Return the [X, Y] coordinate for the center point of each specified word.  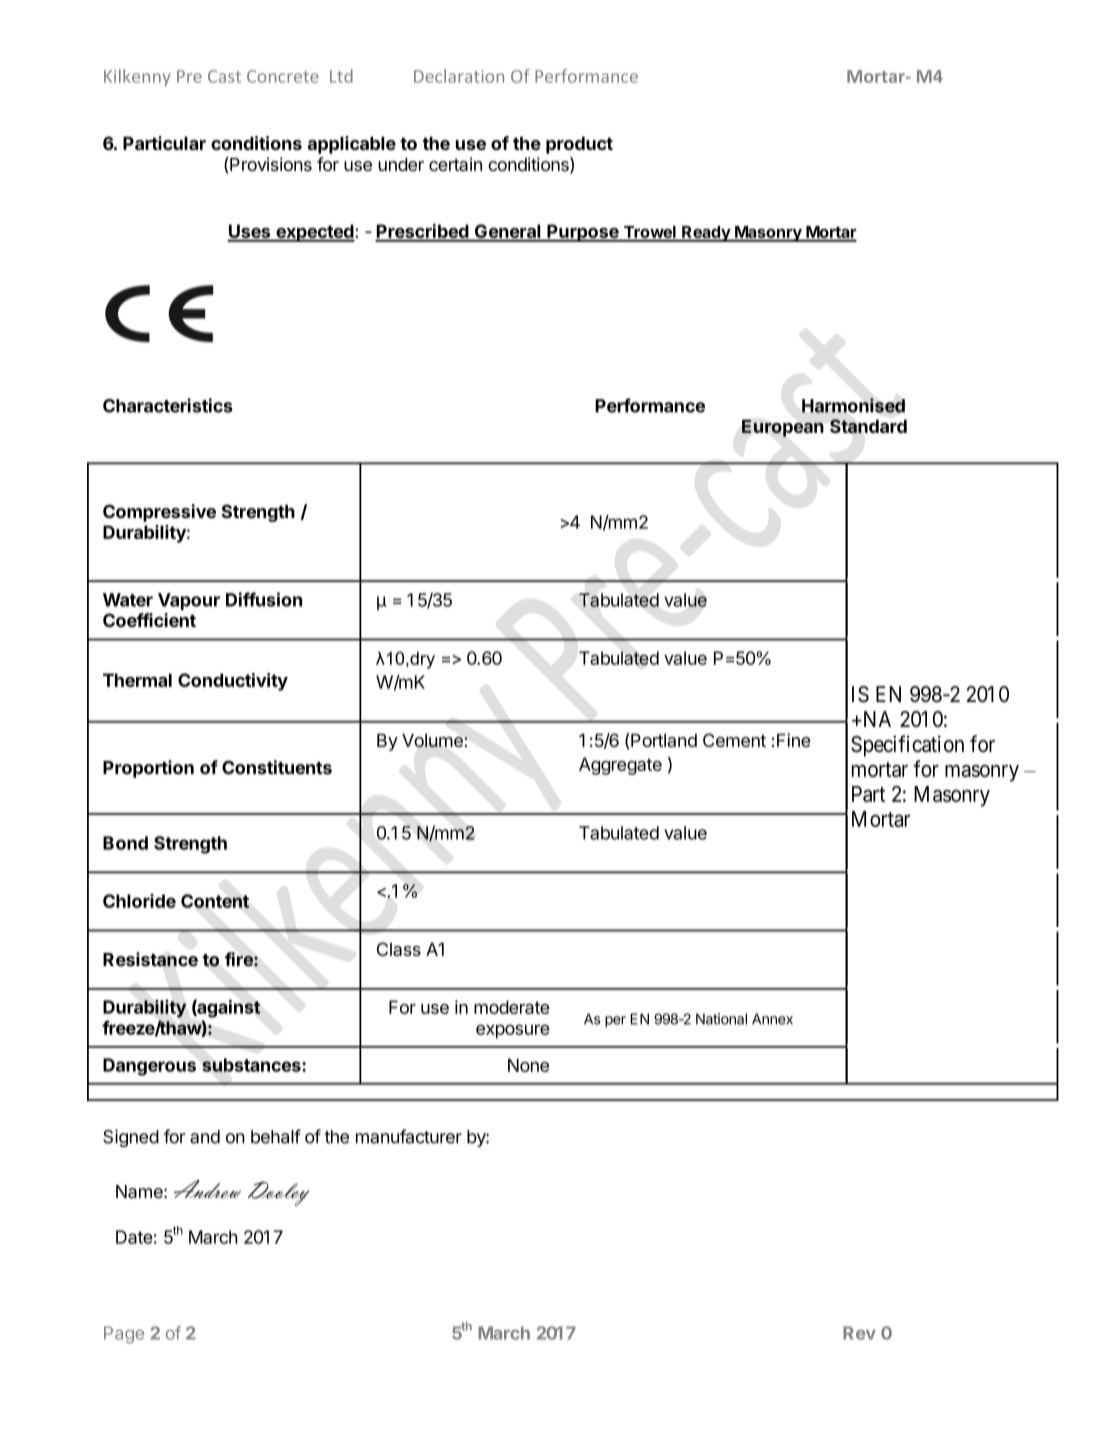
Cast [224, 76]
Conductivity [233, 682]
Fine [794, 740]
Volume [433, 741]
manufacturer [409, 1136]
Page [124, 1335]
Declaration [459, 76]
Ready [706, 234]
